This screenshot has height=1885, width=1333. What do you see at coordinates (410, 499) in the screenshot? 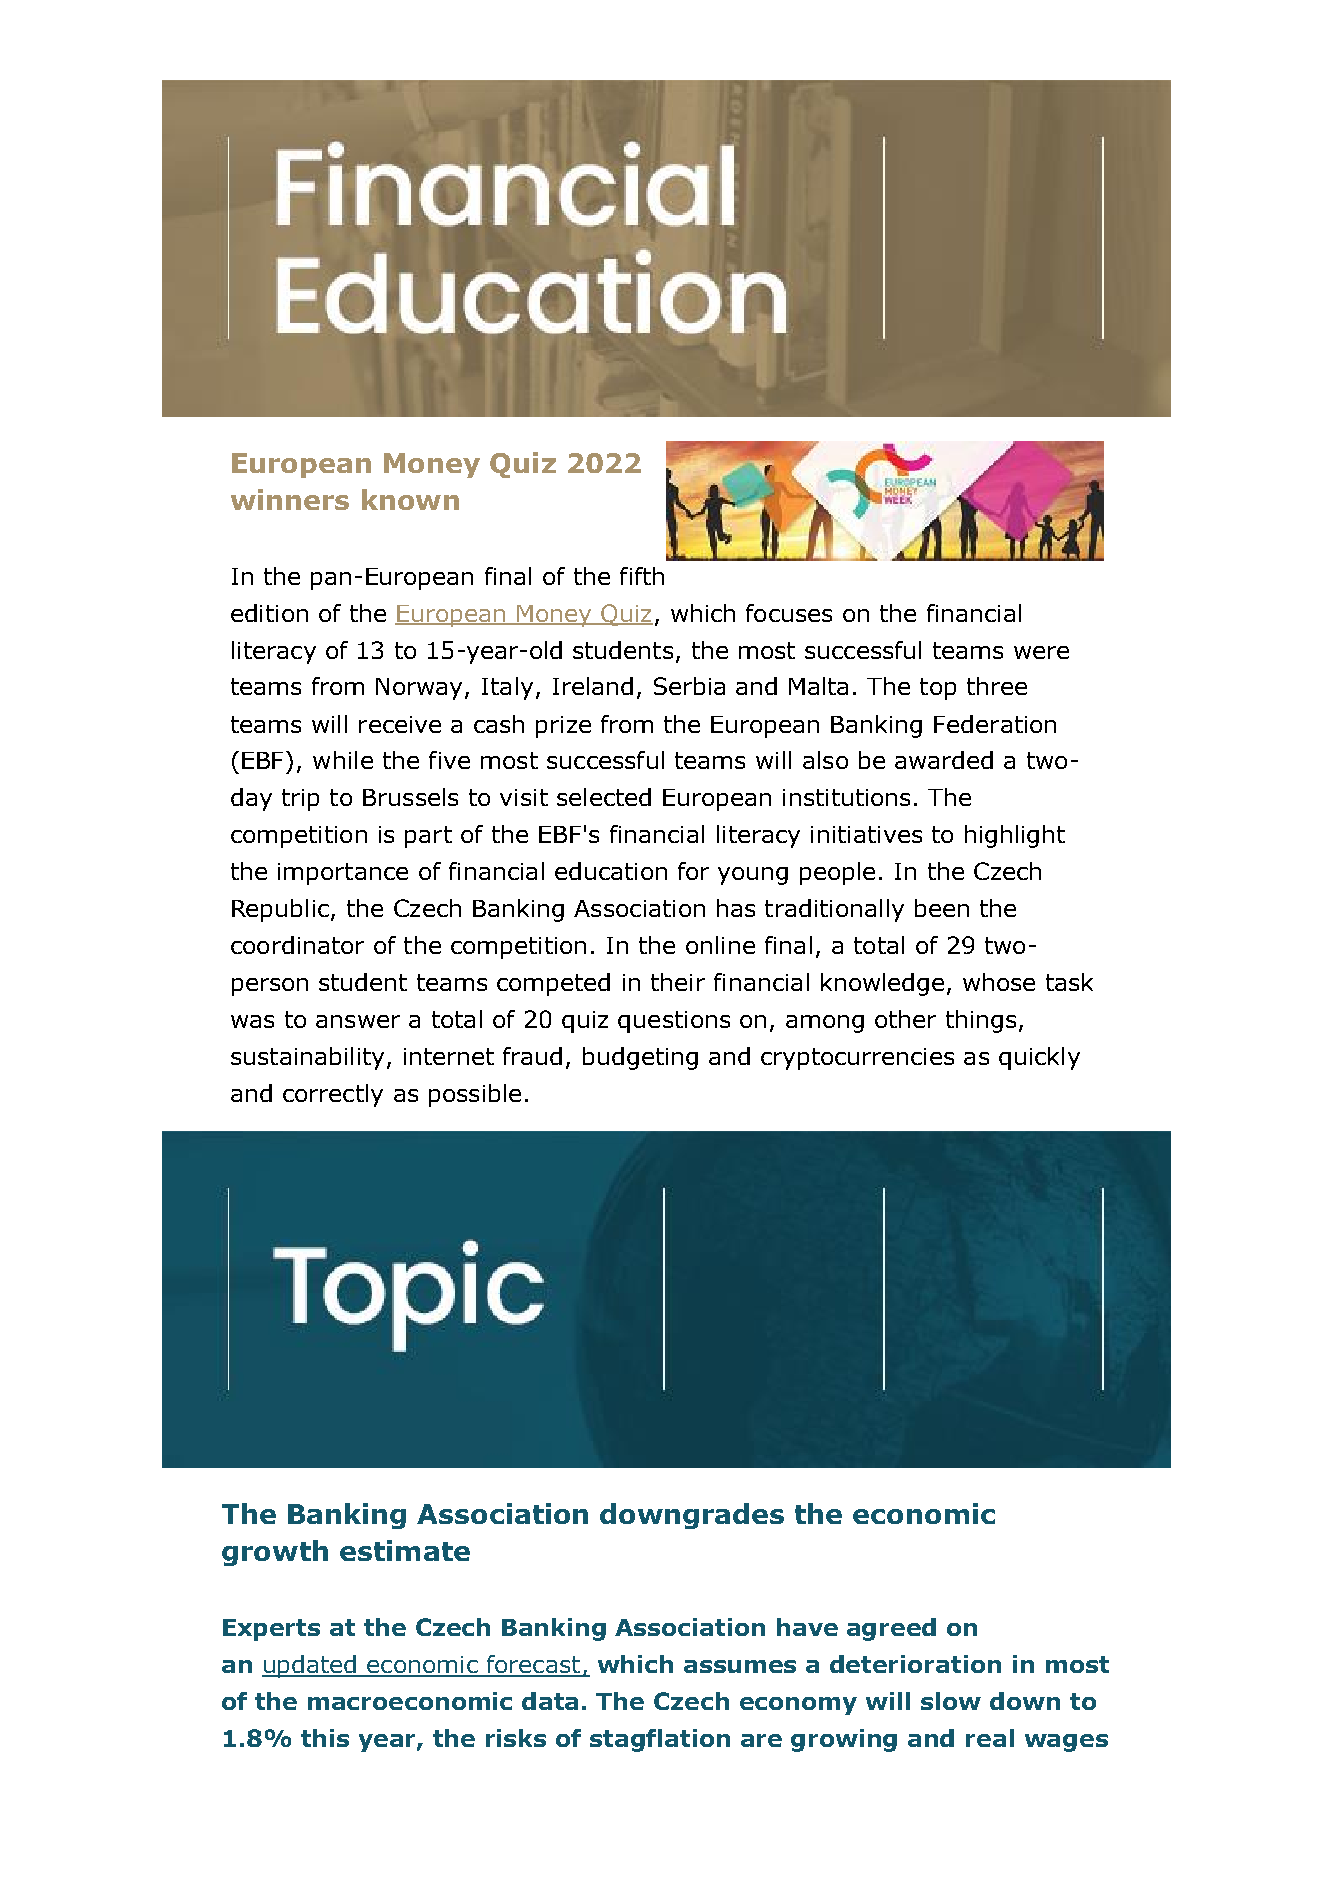
I see `known` at bounding box center [410, 499].
